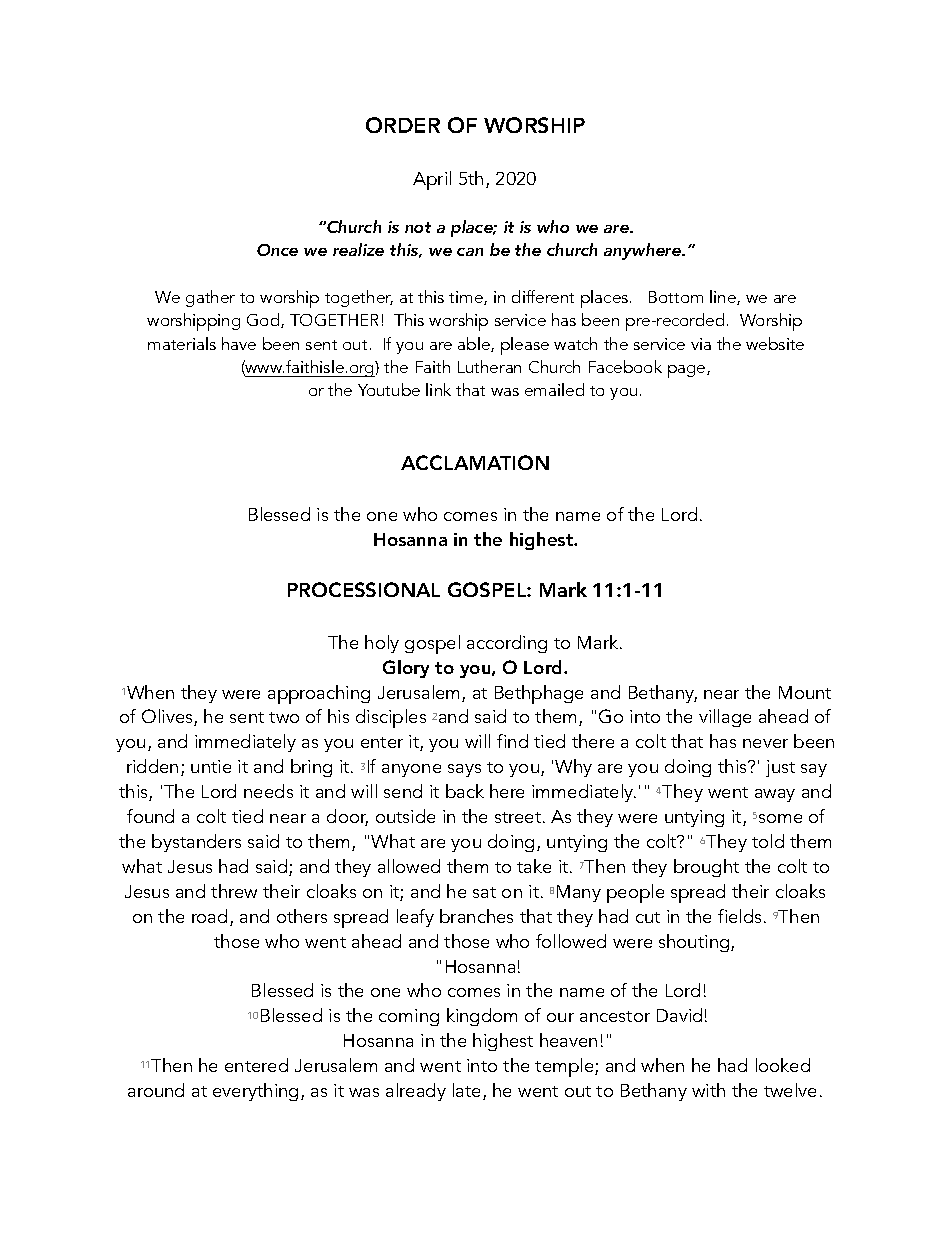 The width and height of the page is (952, 1233). Describe the element at coordinates (432, 180) in the page. I see `April` at that location.
